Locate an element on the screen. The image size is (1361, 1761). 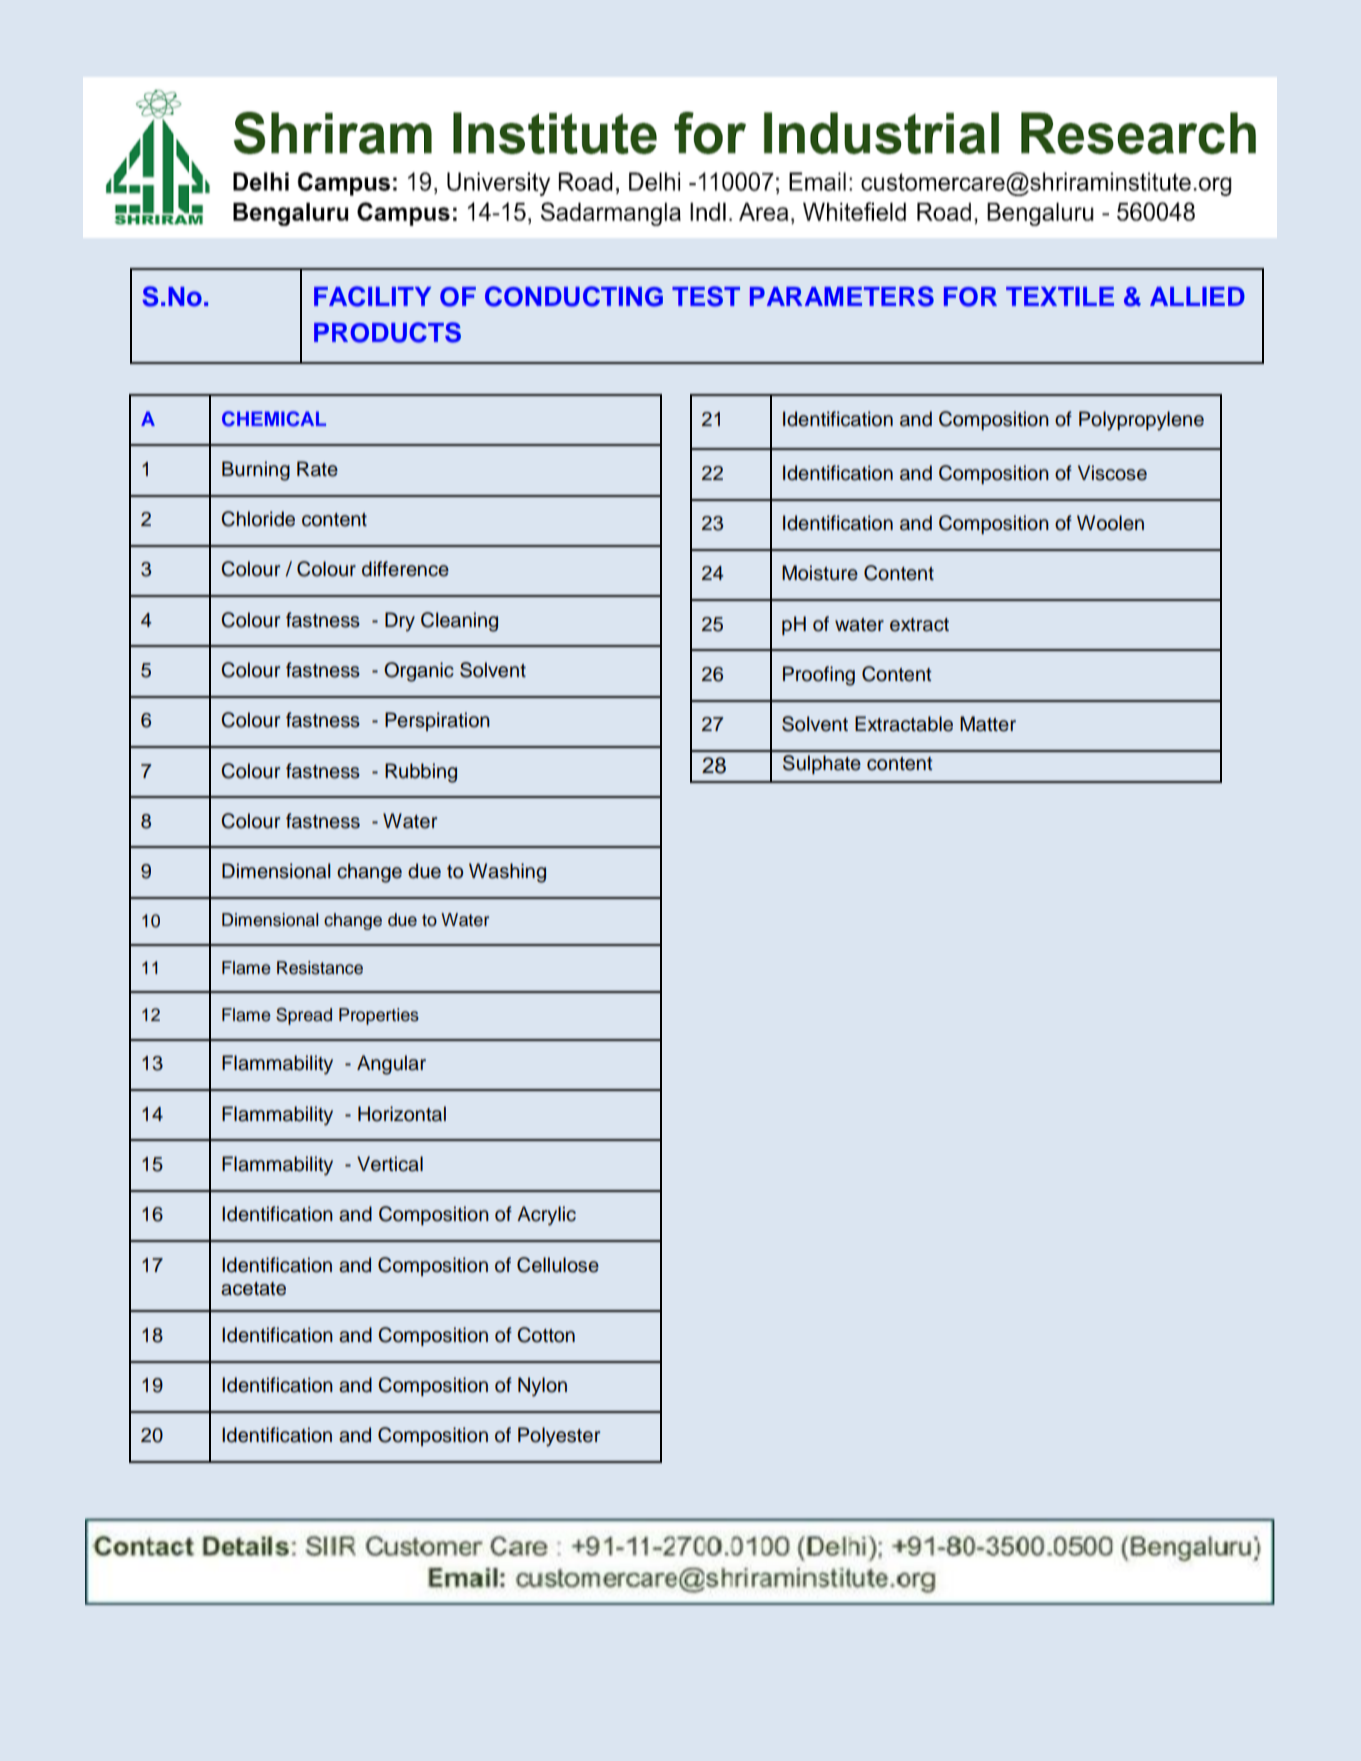
Nylon is located at coordinates (542, 1387).
